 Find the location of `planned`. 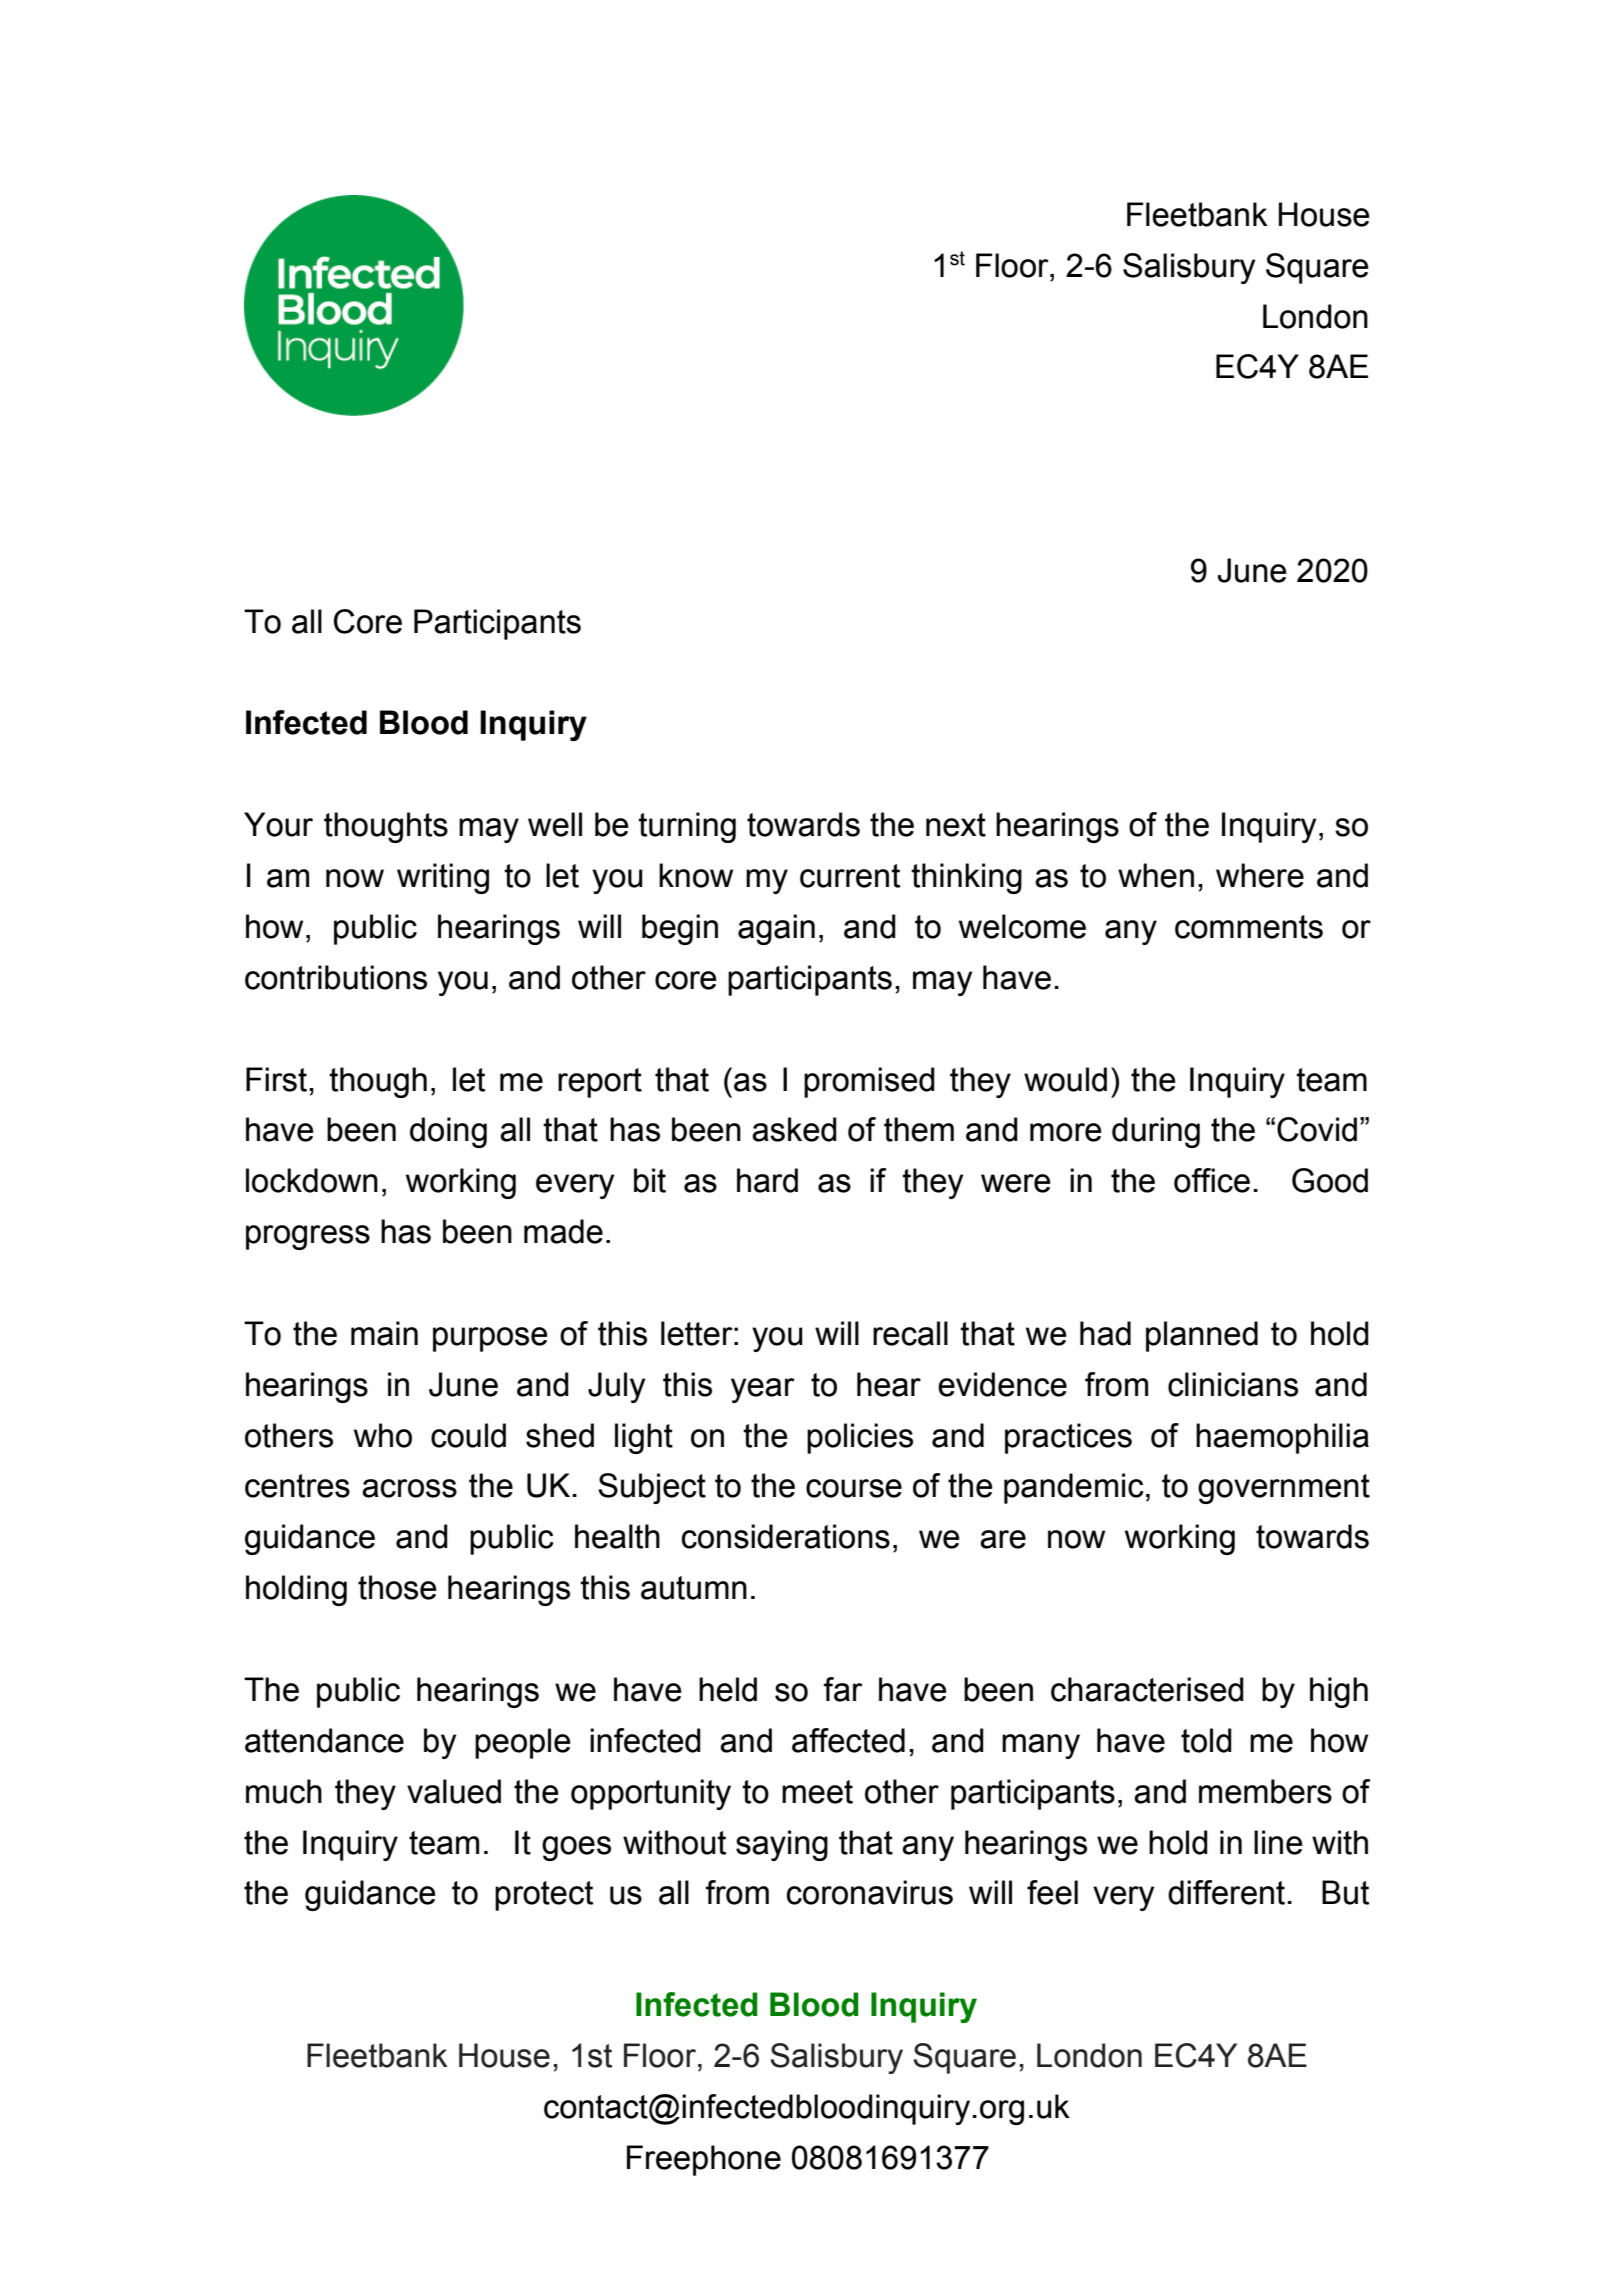

planned is located at coordinates (1202, 1336).
